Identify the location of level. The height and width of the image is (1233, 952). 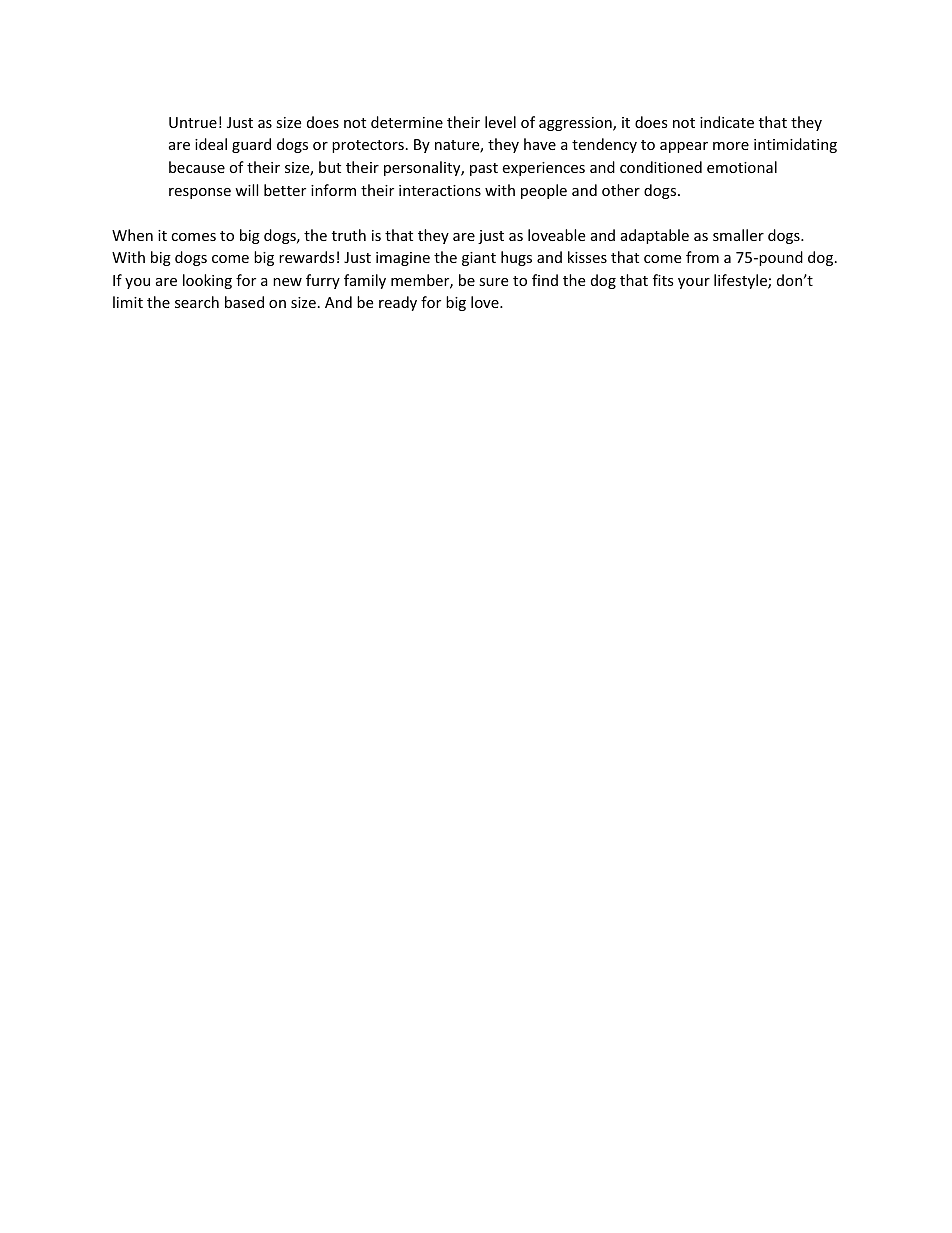
(500, 122).
